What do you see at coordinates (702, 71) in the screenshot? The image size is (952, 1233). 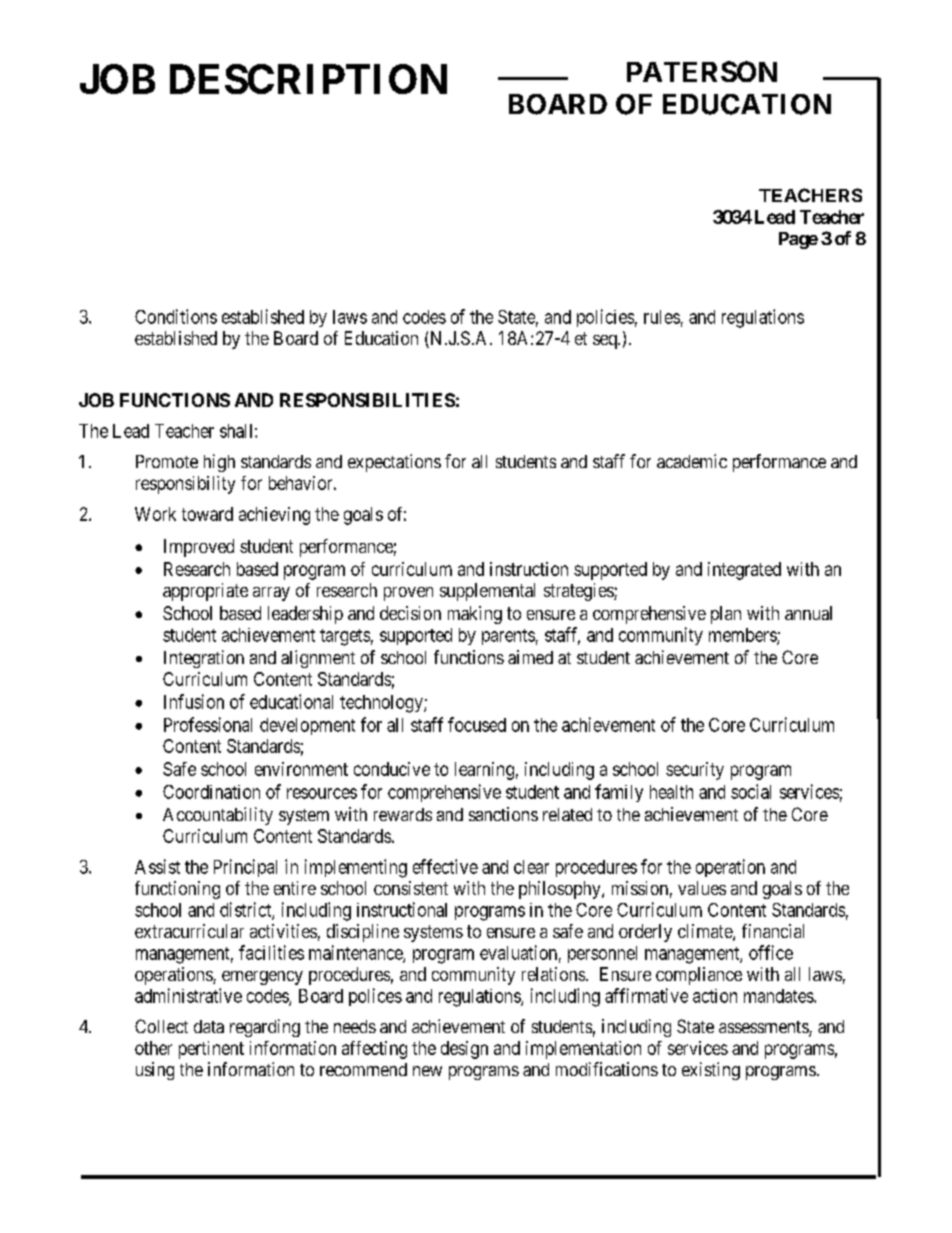 I see `PATERSON` at bounding box center [702, 71].
